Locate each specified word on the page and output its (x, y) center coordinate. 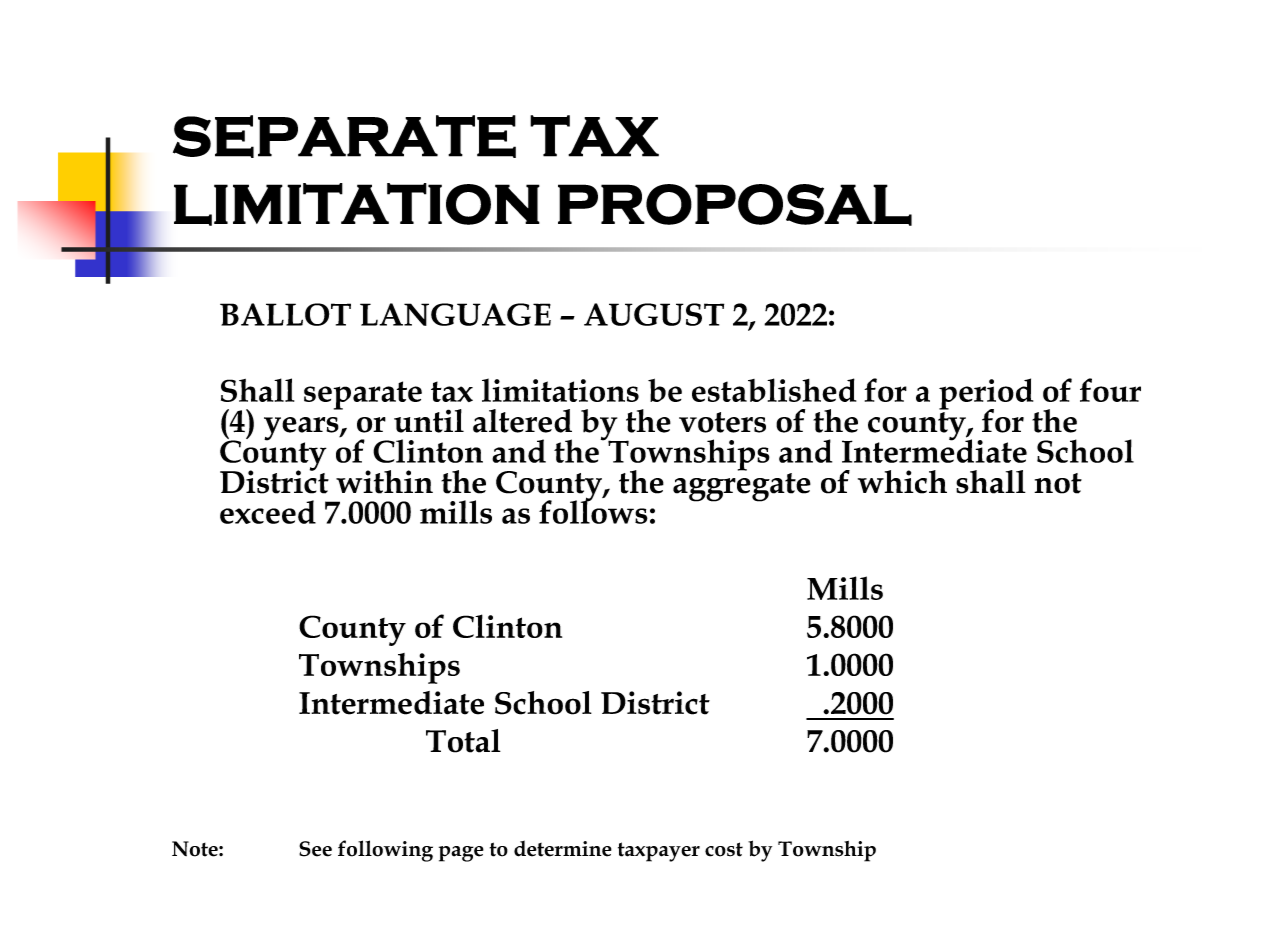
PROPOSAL (735, 205)
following (385, 851)
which (902, 482)
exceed (268, 512)
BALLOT (285, 314)
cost (724, 849)
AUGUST (654, 314)
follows (593, 511)
